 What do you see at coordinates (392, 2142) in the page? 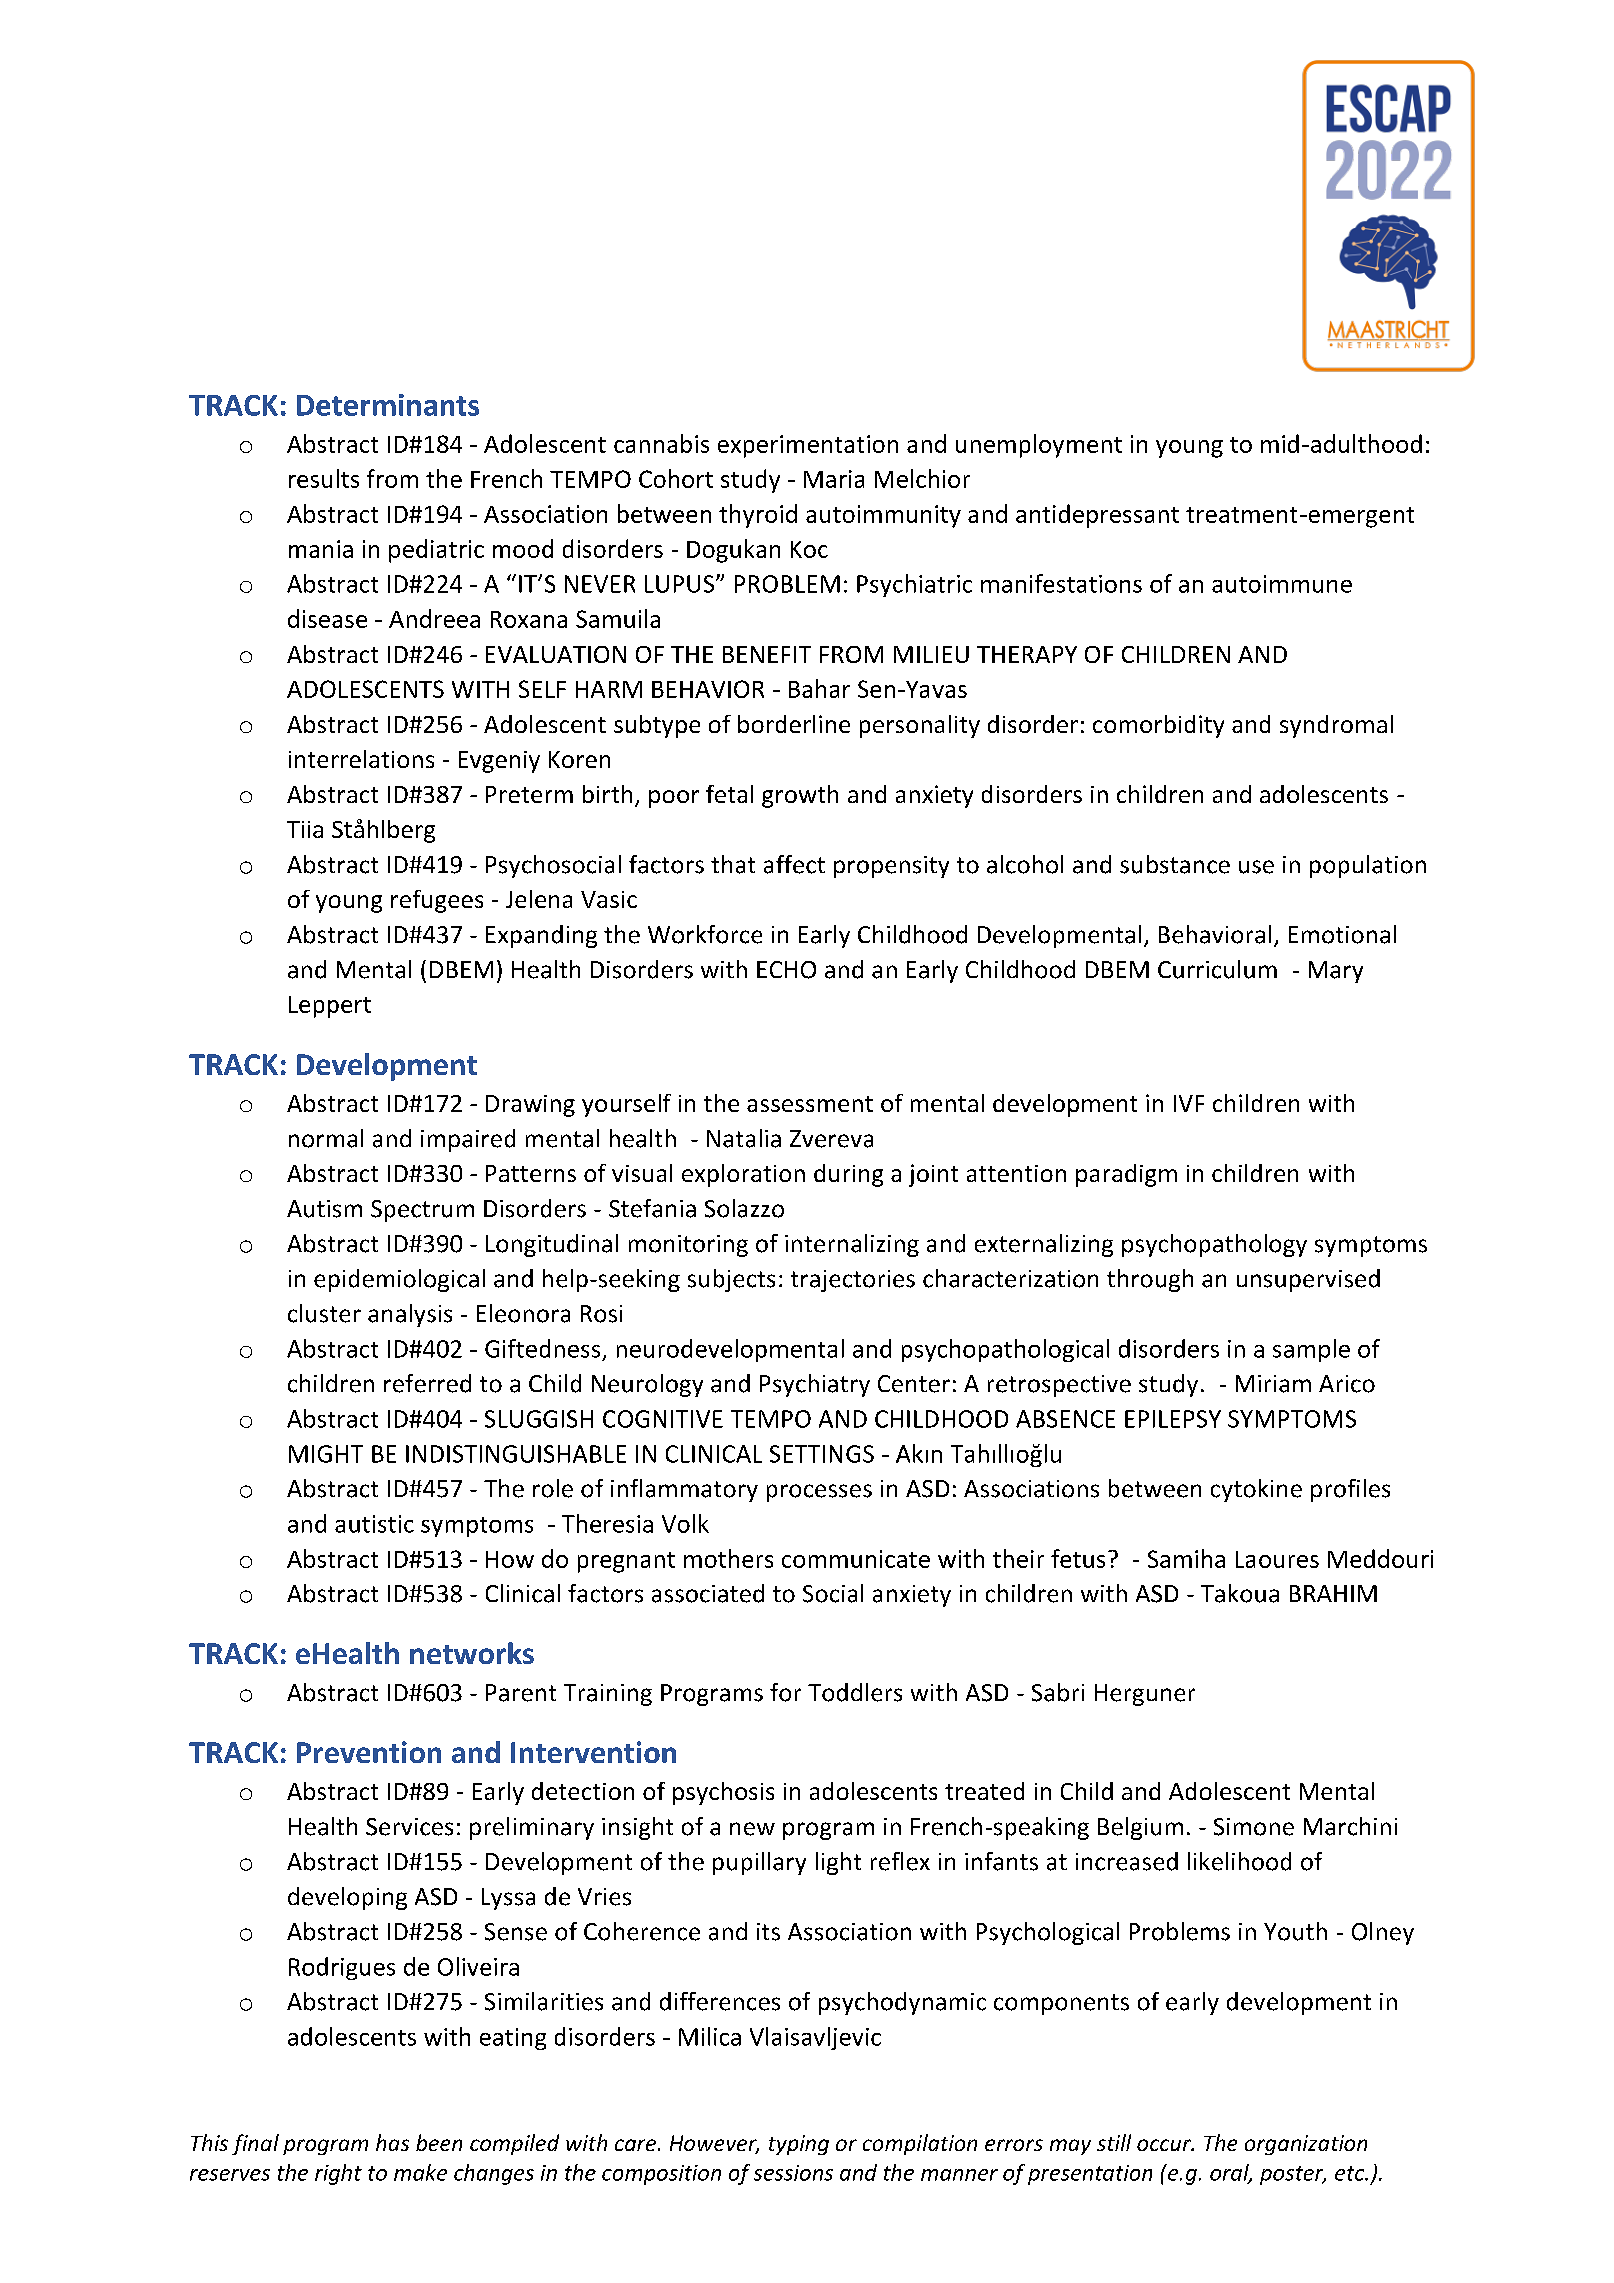
I see `has` at bounding box center [392, 2142].
